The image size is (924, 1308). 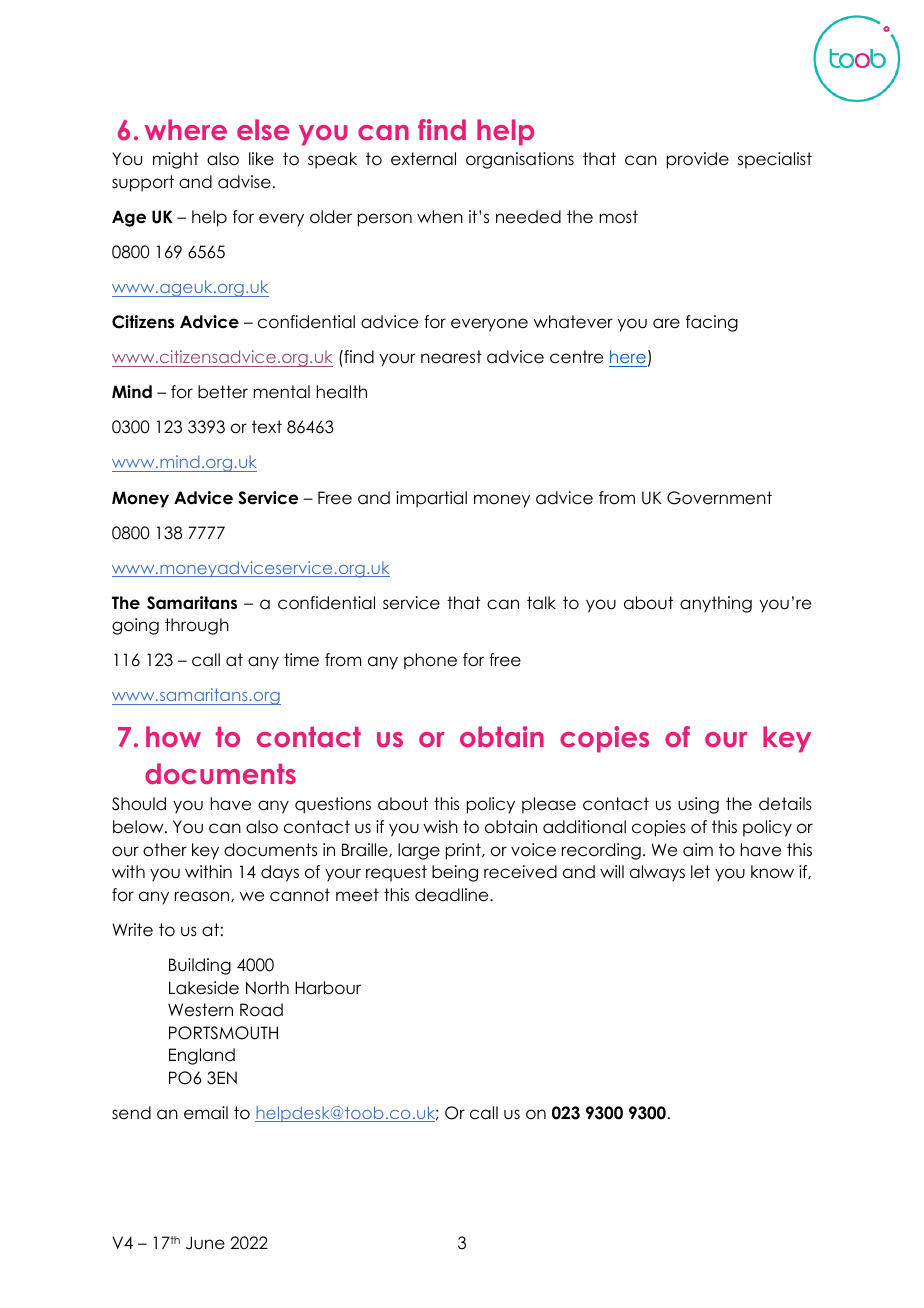 I want to click on text, so click(x=267, y=427).
